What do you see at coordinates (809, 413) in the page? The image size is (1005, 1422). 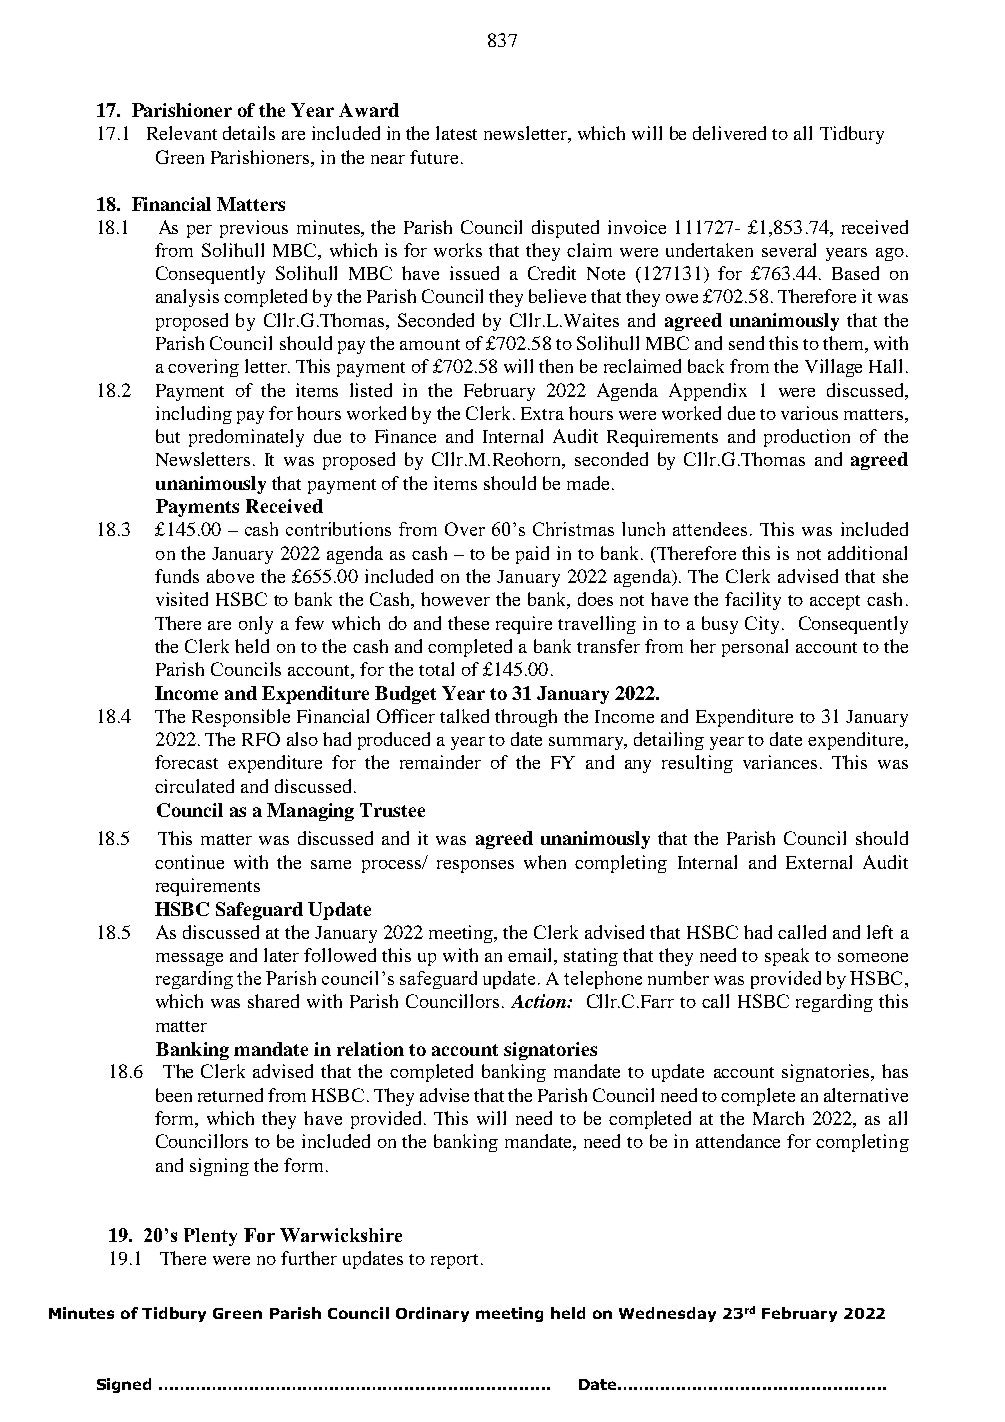 I see `various` at bounding box center [809, 413].
